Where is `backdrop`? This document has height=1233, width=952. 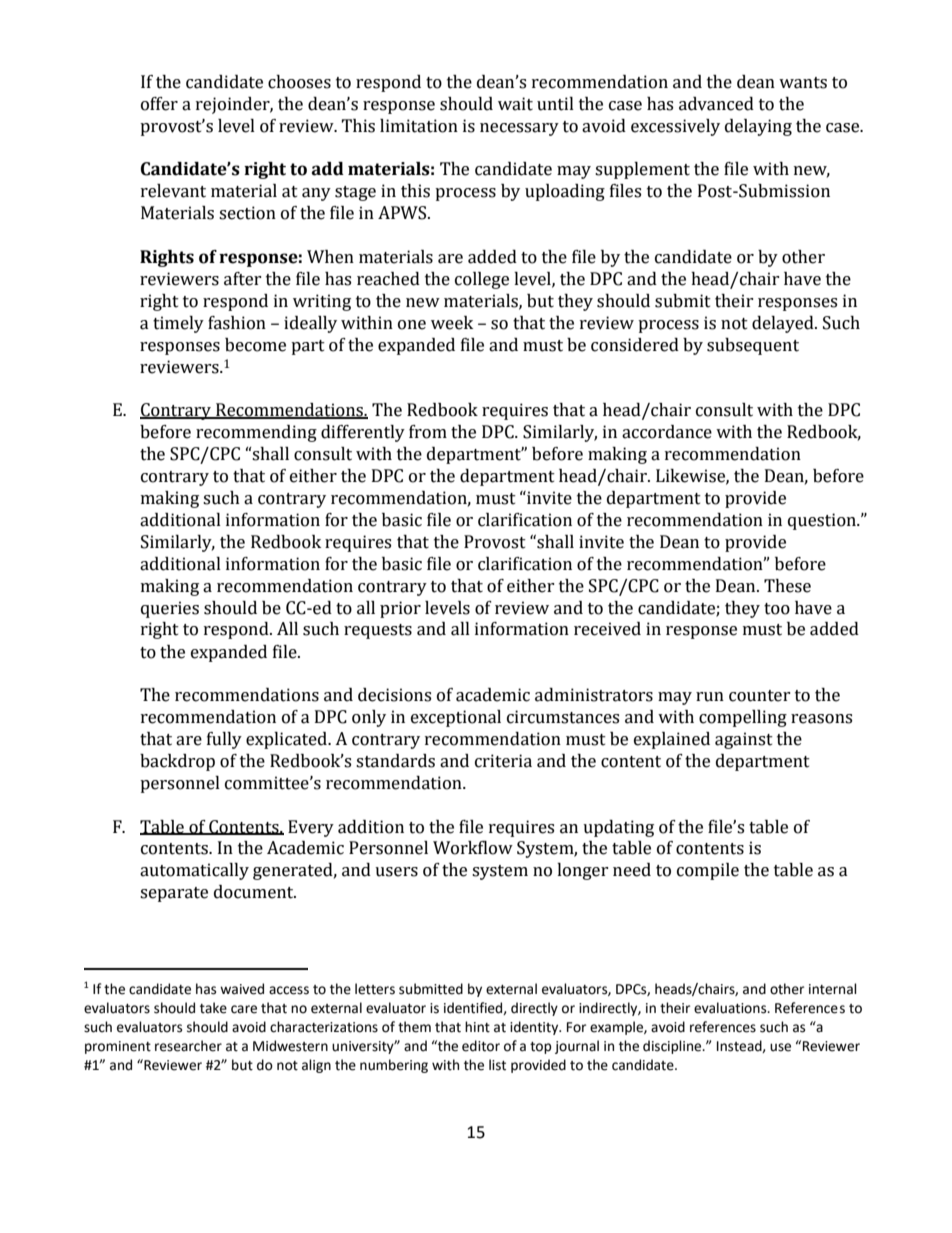
backdrop is located at coordinates (177, 762).
